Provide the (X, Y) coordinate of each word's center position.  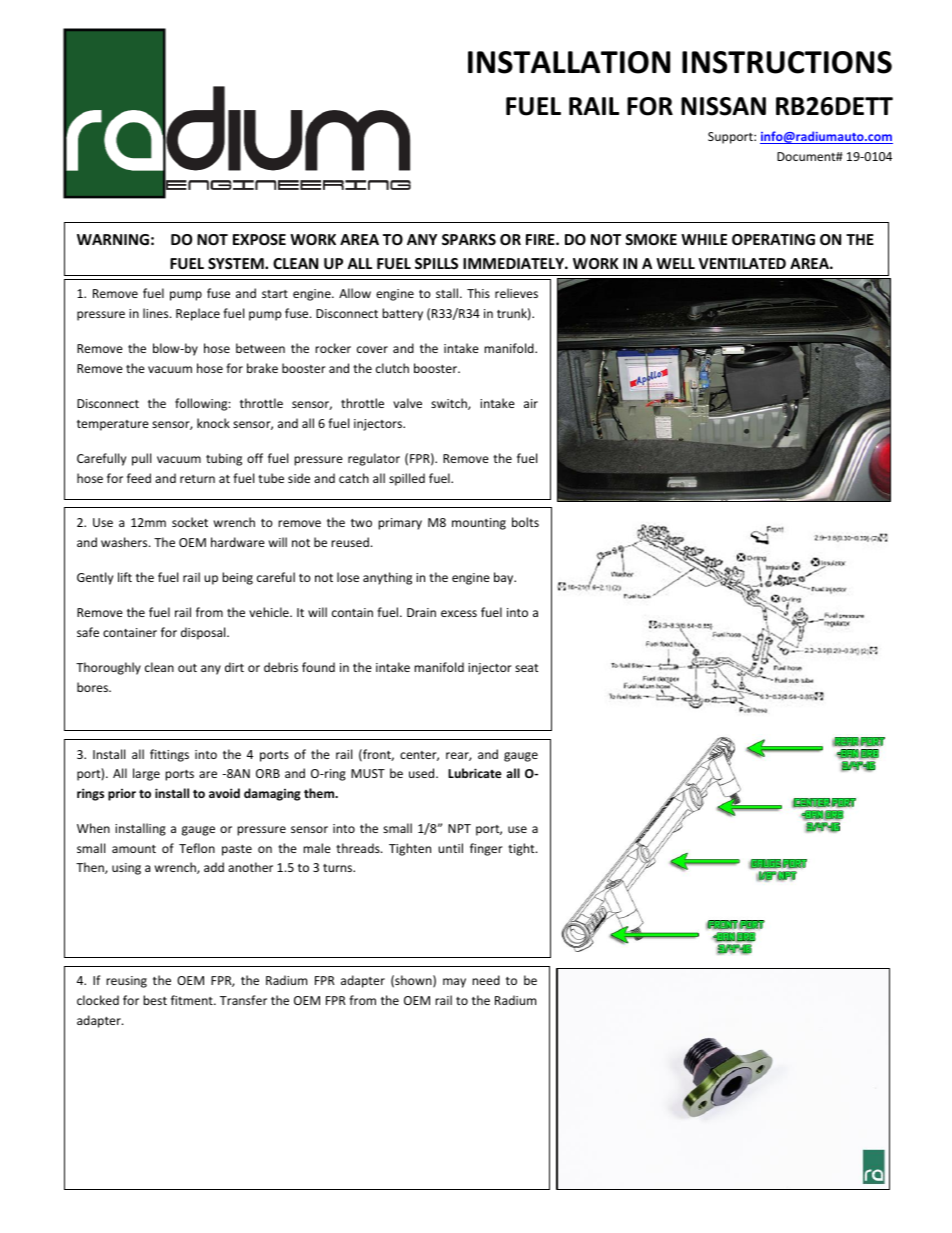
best (155, 1000)
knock (213, 423)
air (531, 403)
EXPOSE (259, 239)
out (187, 668)
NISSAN (723, 106)
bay (505, 578)
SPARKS (469, 239)
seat (527, 668)
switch (450, 404)
